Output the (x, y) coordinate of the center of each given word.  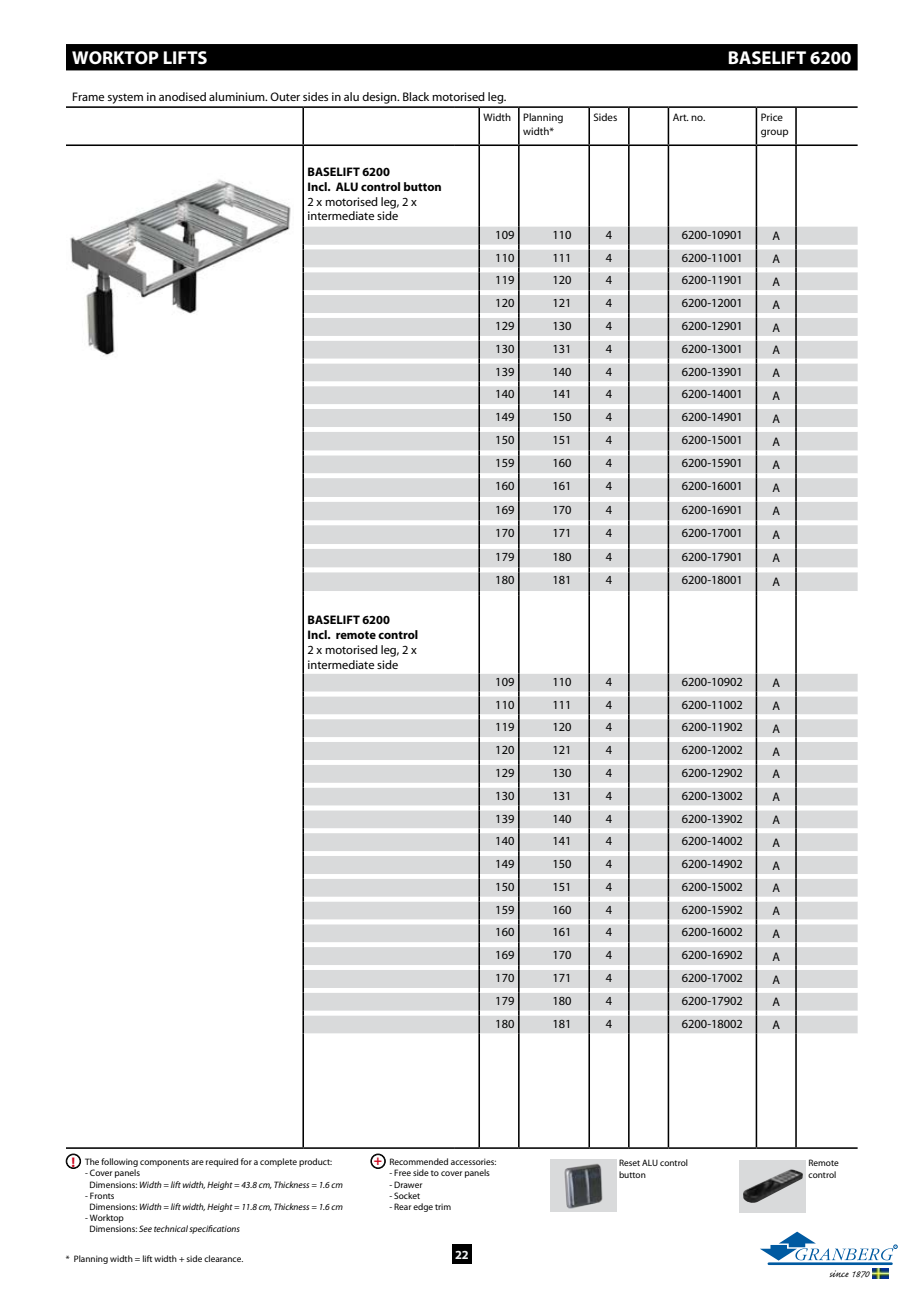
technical (171, 1228)
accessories (473, 1161)
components (164, 1163)
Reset (629, 1162)
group (775, 133)
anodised (182, 96)
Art (681, 117)
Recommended (419, 1161)
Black (416, 96)
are (197, 1162)
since (839, 1273)
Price (772, 117)
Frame (89, 96)
